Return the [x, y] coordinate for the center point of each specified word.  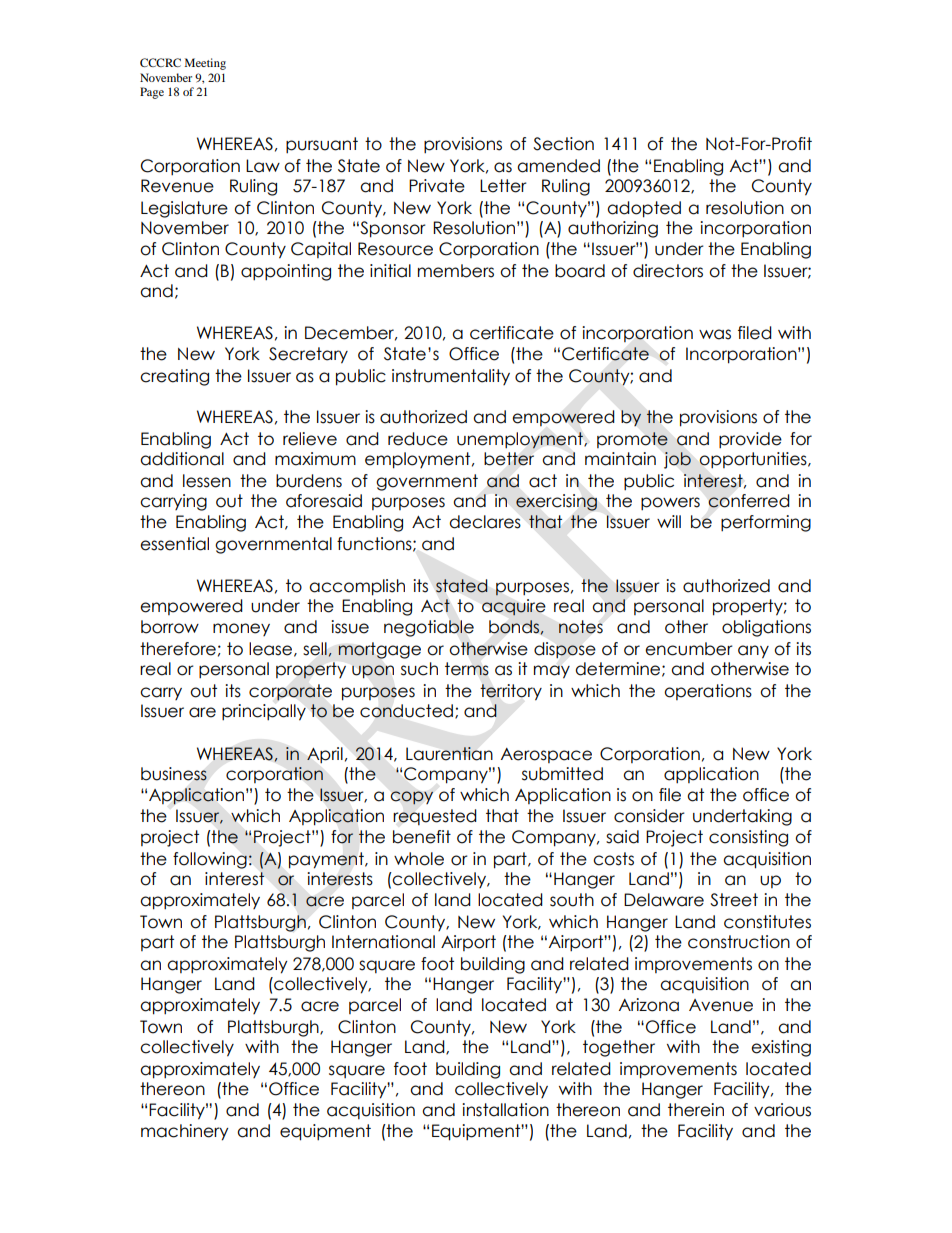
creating [174, 377]
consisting [748, 838]
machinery [185, 1132]
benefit [422, 837]
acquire [513, 607]
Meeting [205, 64]
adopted [644, 209]
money [241, 629]
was [715, 334]
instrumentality [451, 377]
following [210, 860]
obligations [766, 628]
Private [437, 186]
